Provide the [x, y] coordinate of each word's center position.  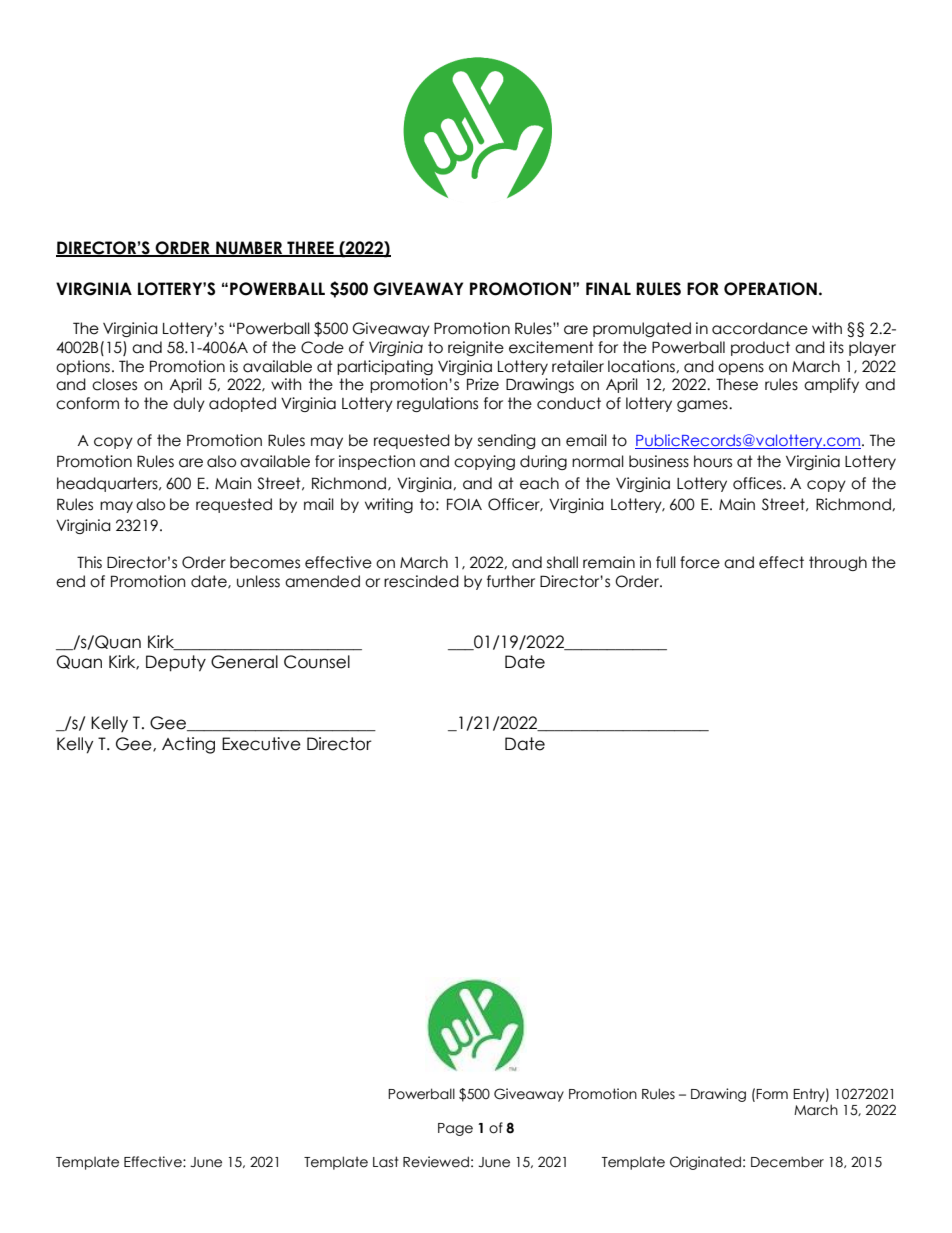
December [787, 1162]
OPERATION [770, 289]
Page [455, 1129]
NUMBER [249, 249]
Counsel [317, 662]
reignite [476, 348]
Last [386, 1162]
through [838, 563]
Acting [188, 745]
